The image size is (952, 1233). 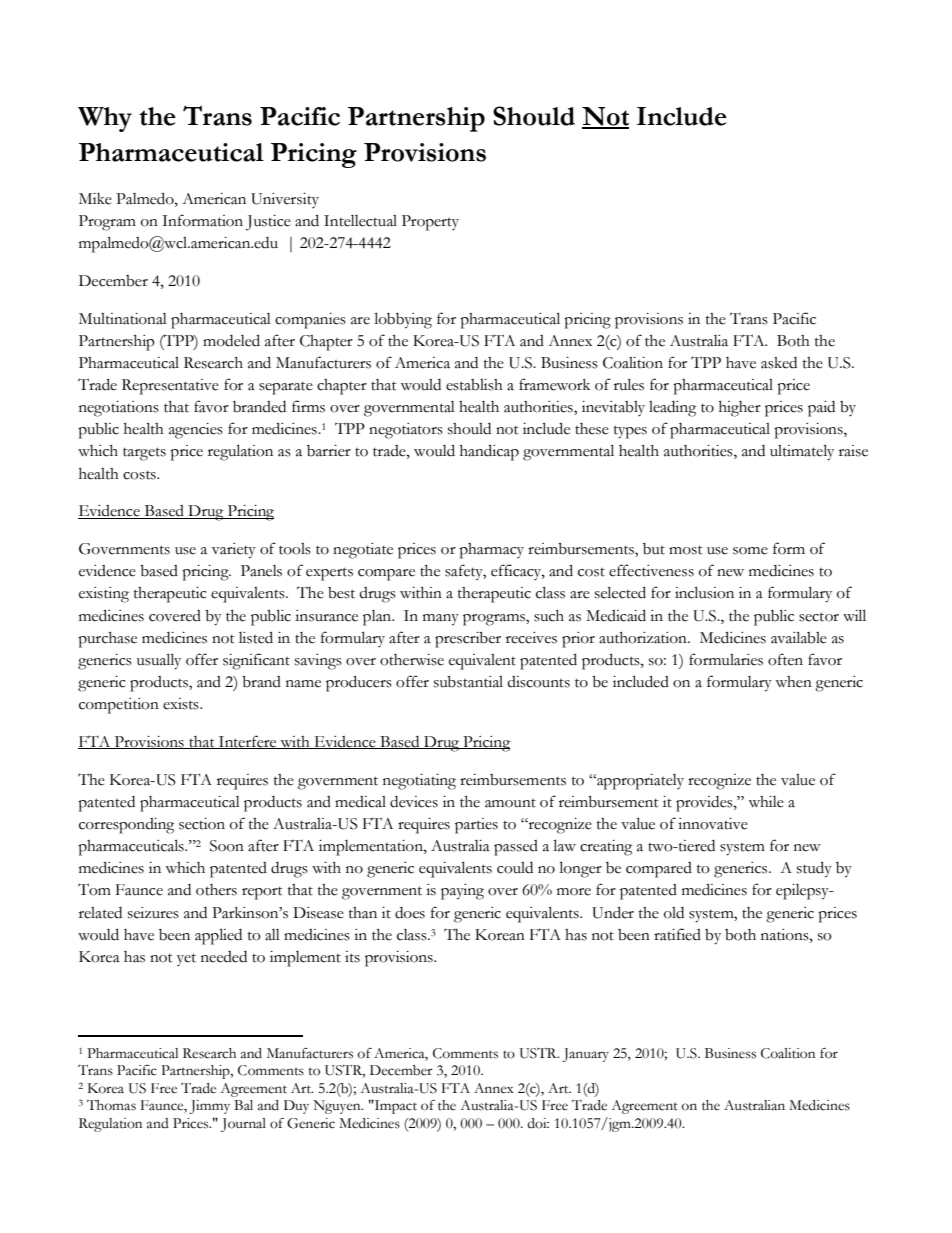 I want to click on asked, so click(x=779, y=363).
